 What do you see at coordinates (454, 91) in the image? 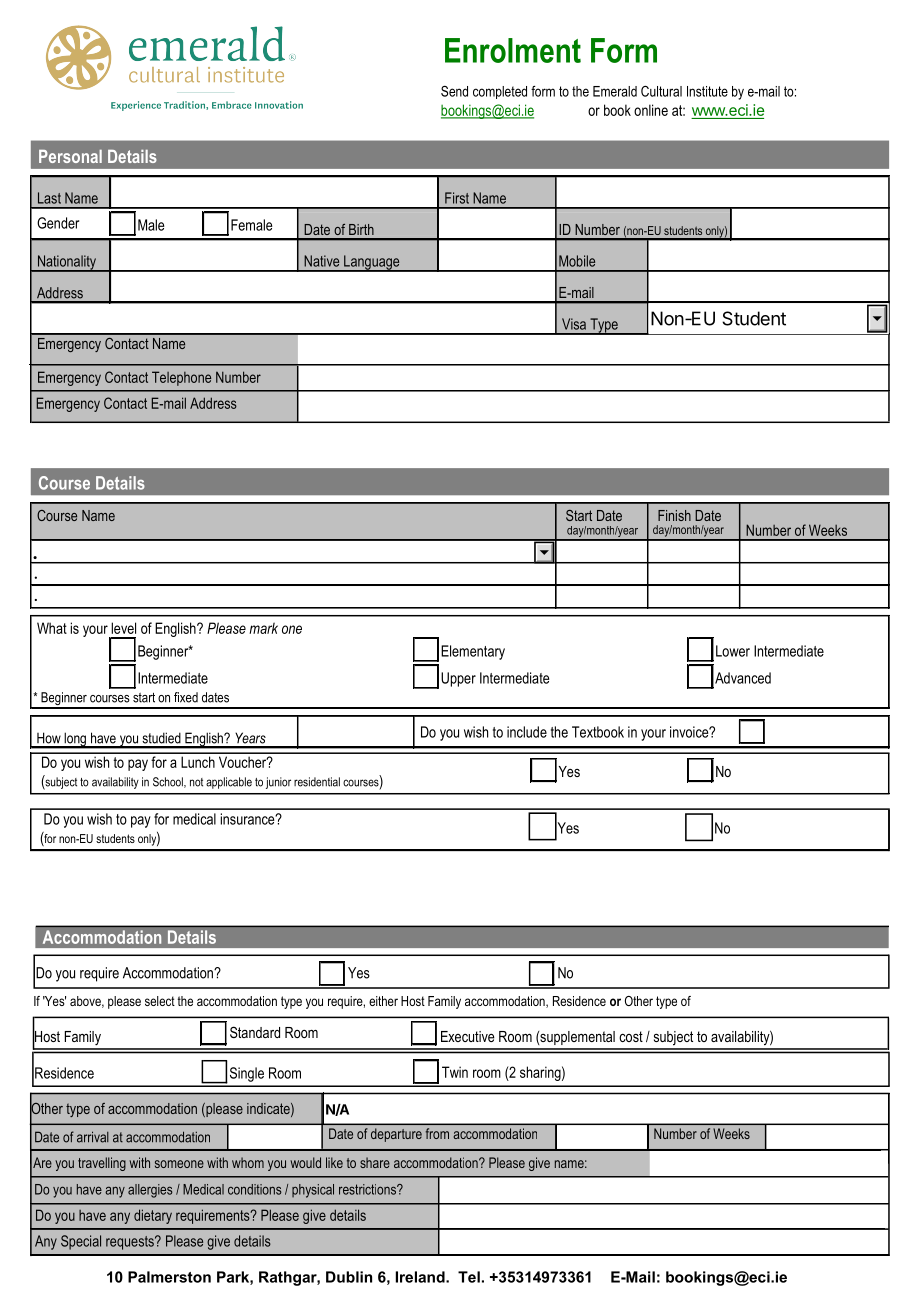
I see `Send` at bounding box center [454, 91].
